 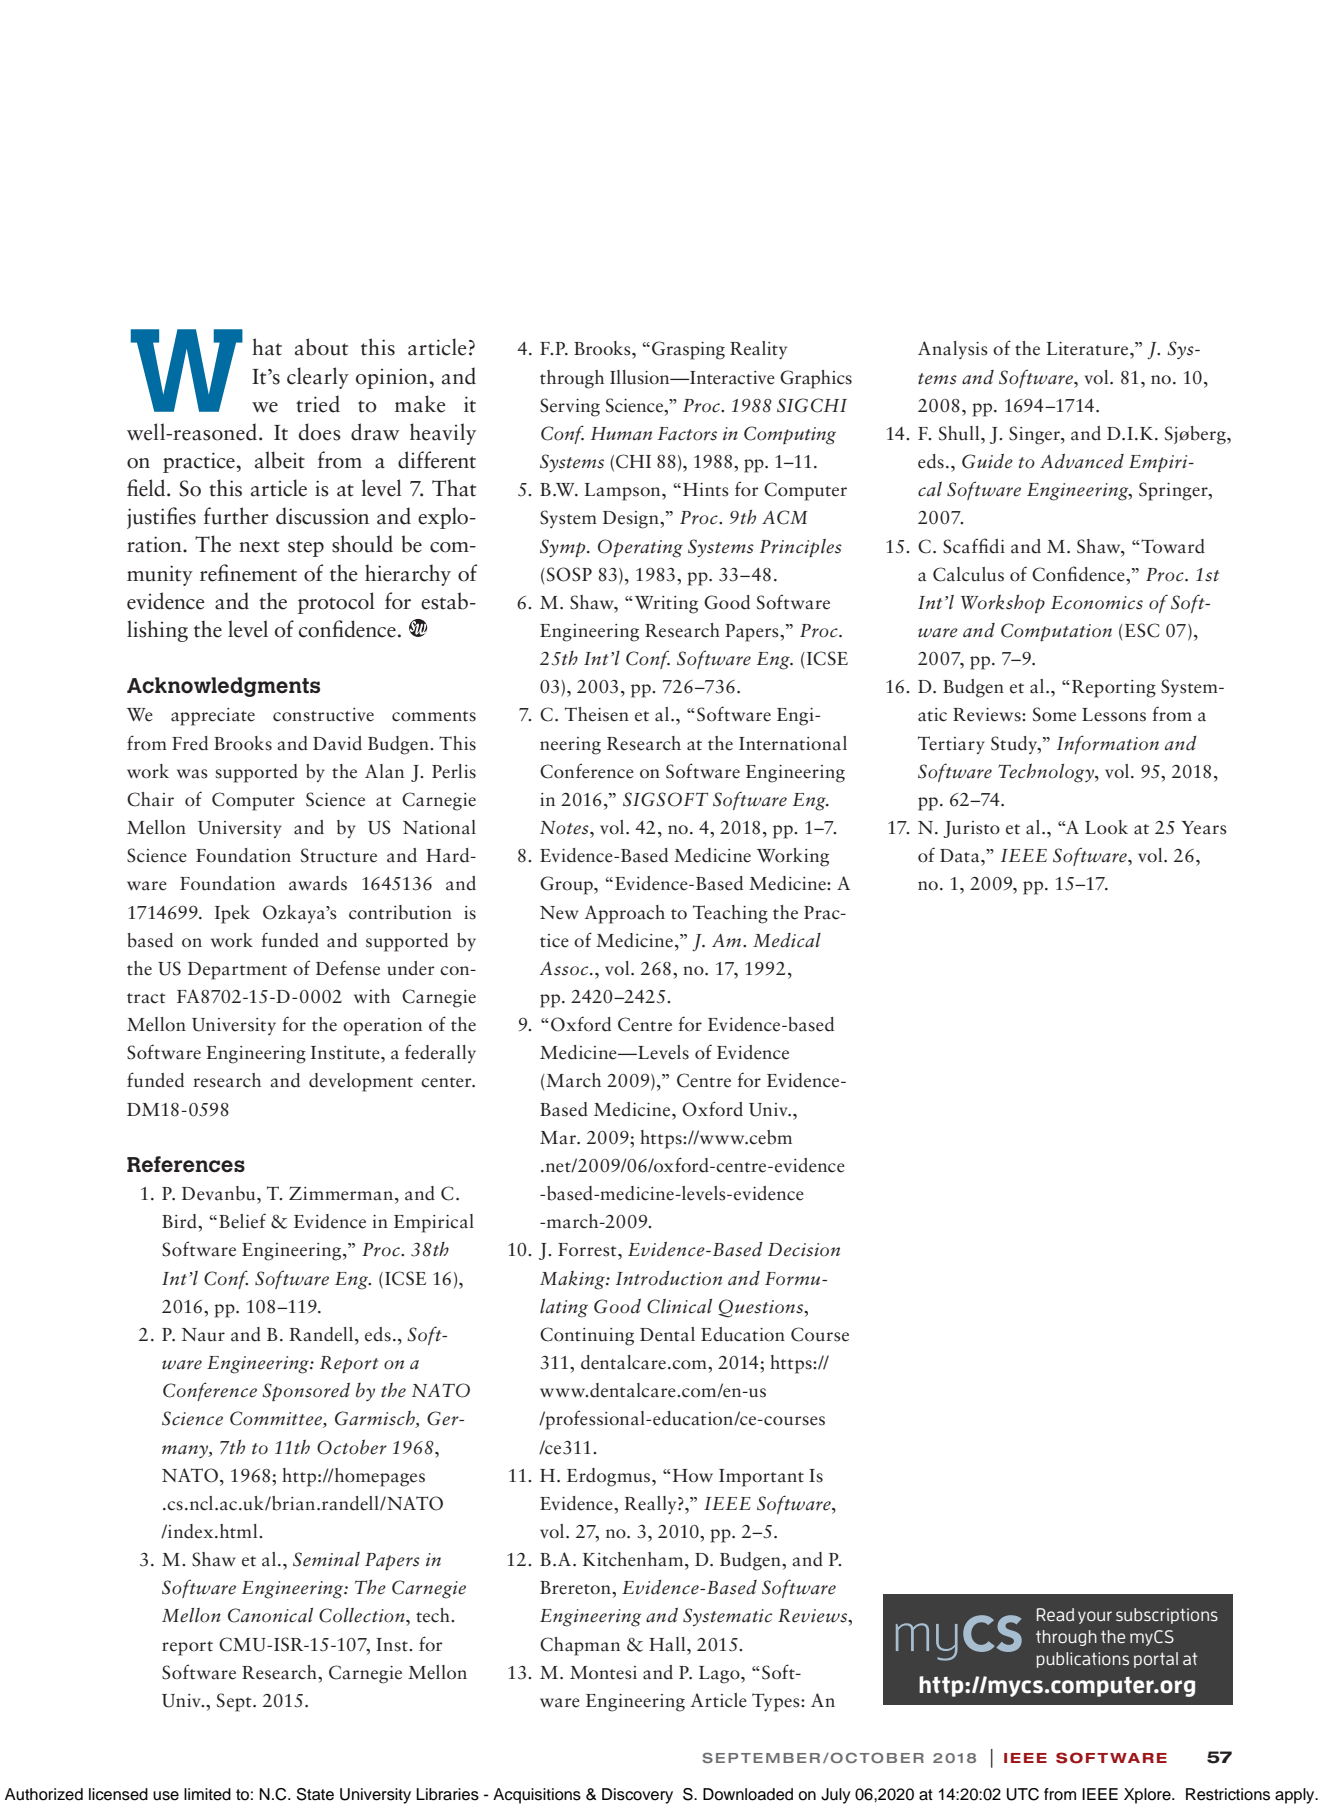 I want to click on How, so click(x=693, y=1476).
